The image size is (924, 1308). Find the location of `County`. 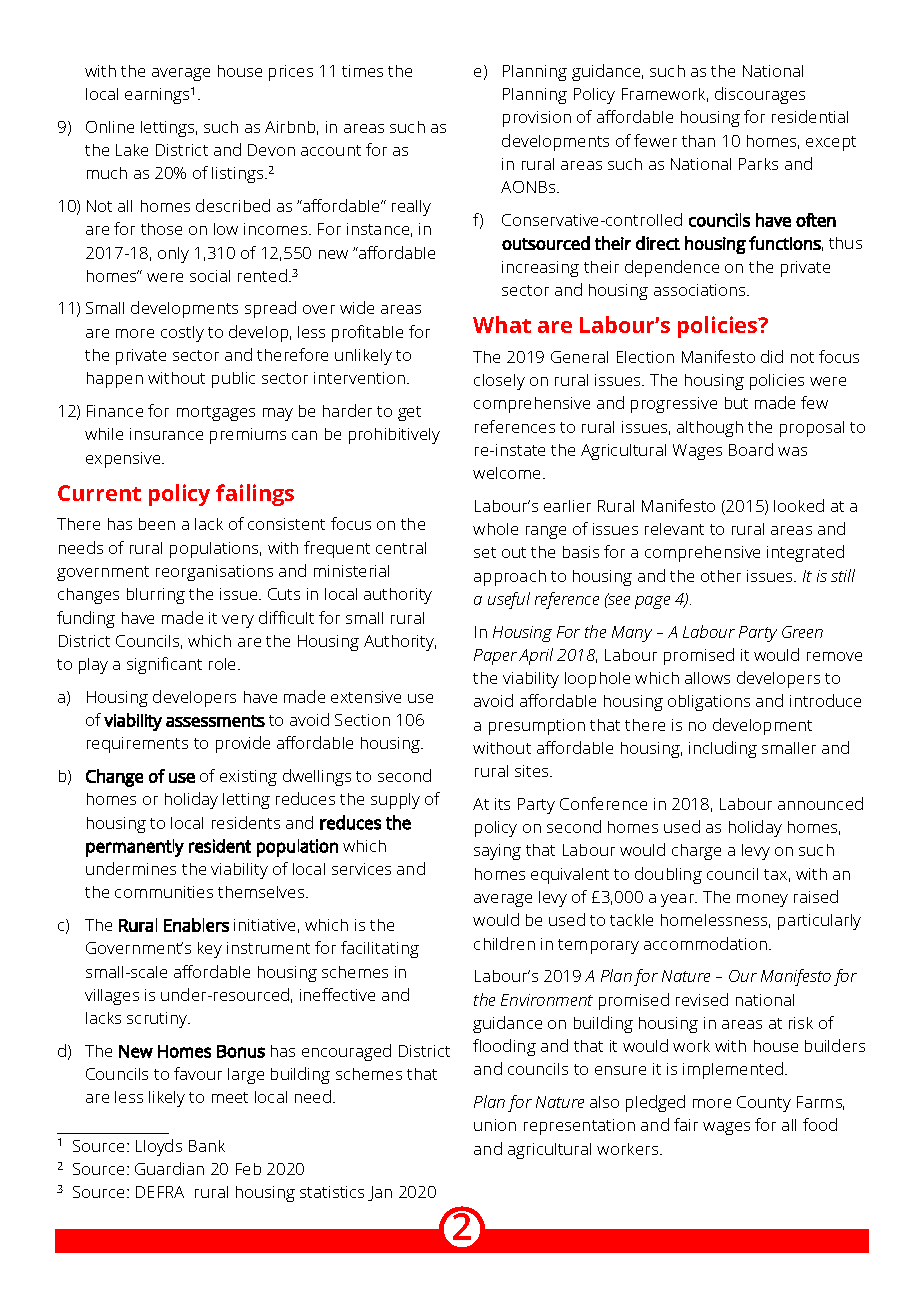

County is located at coordinates (764, 1104).
